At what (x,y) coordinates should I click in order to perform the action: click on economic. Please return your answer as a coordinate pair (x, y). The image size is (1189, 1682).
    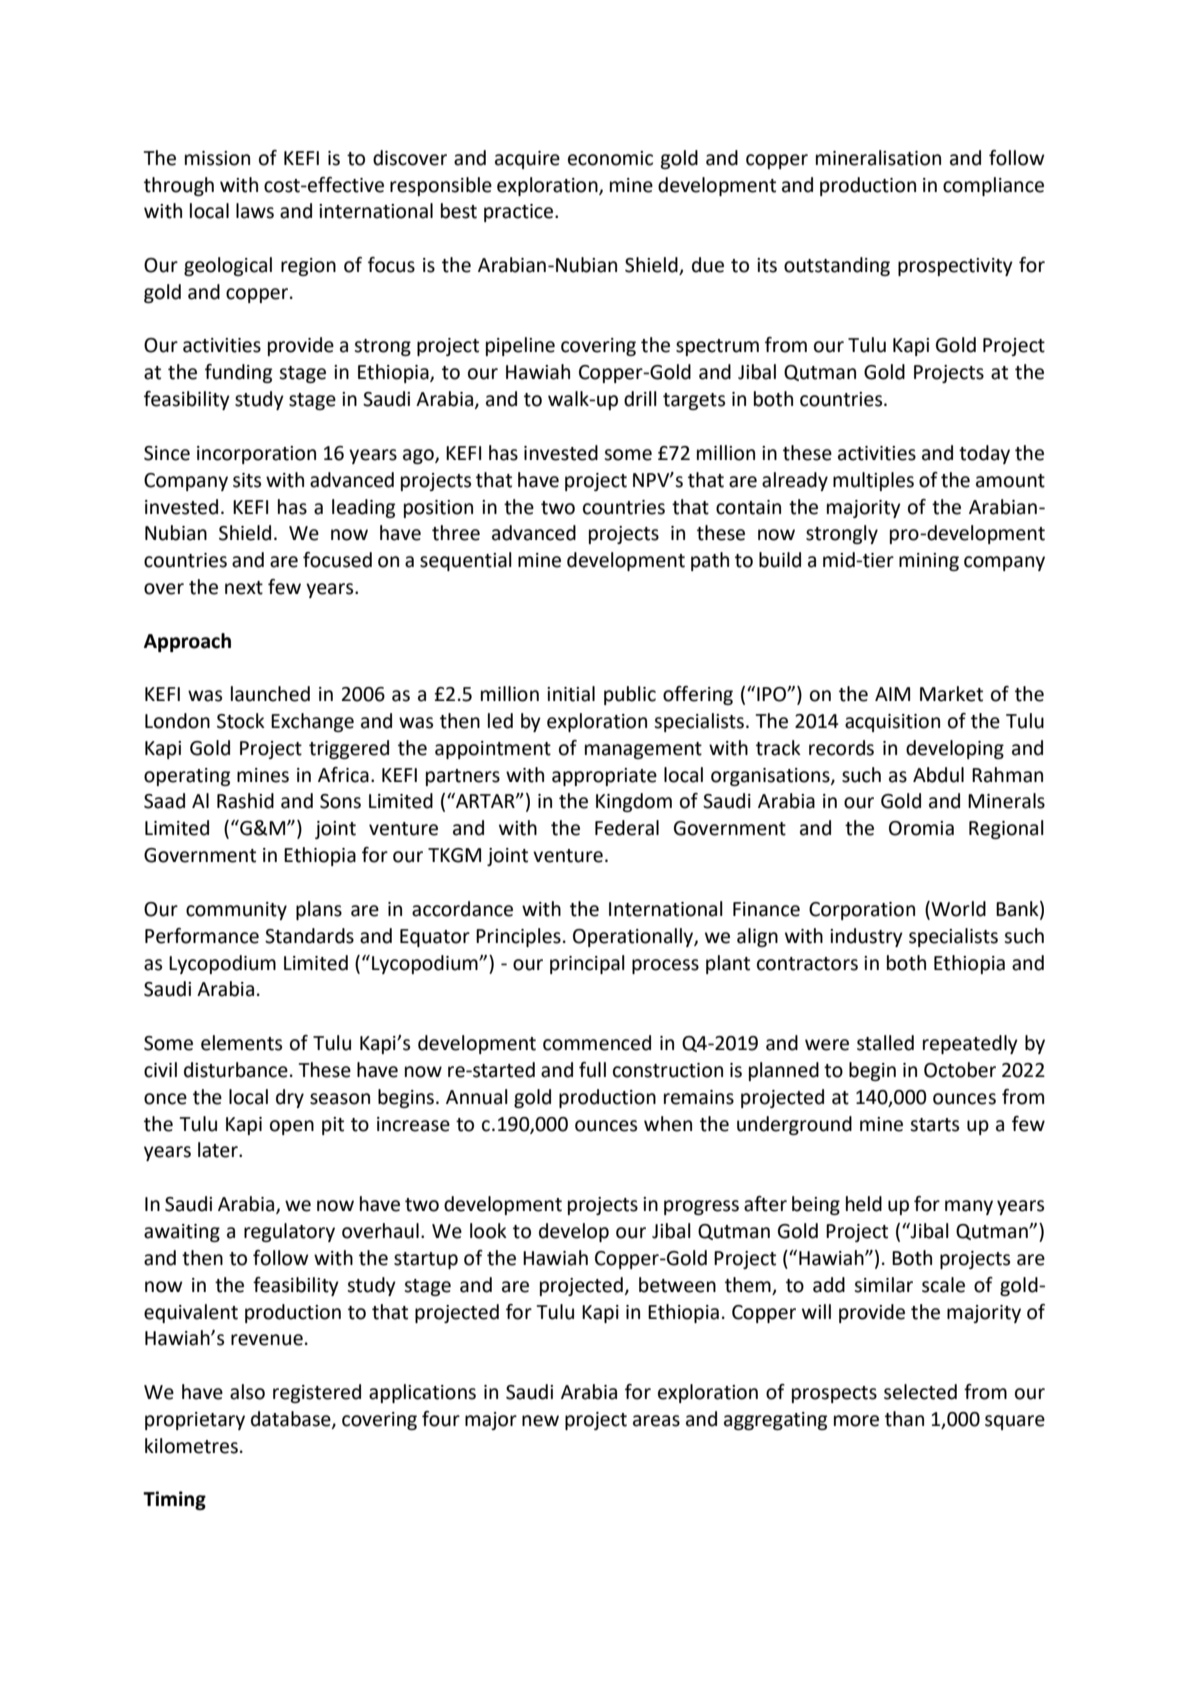
    Looking at the image, I should click on (610, 158).
